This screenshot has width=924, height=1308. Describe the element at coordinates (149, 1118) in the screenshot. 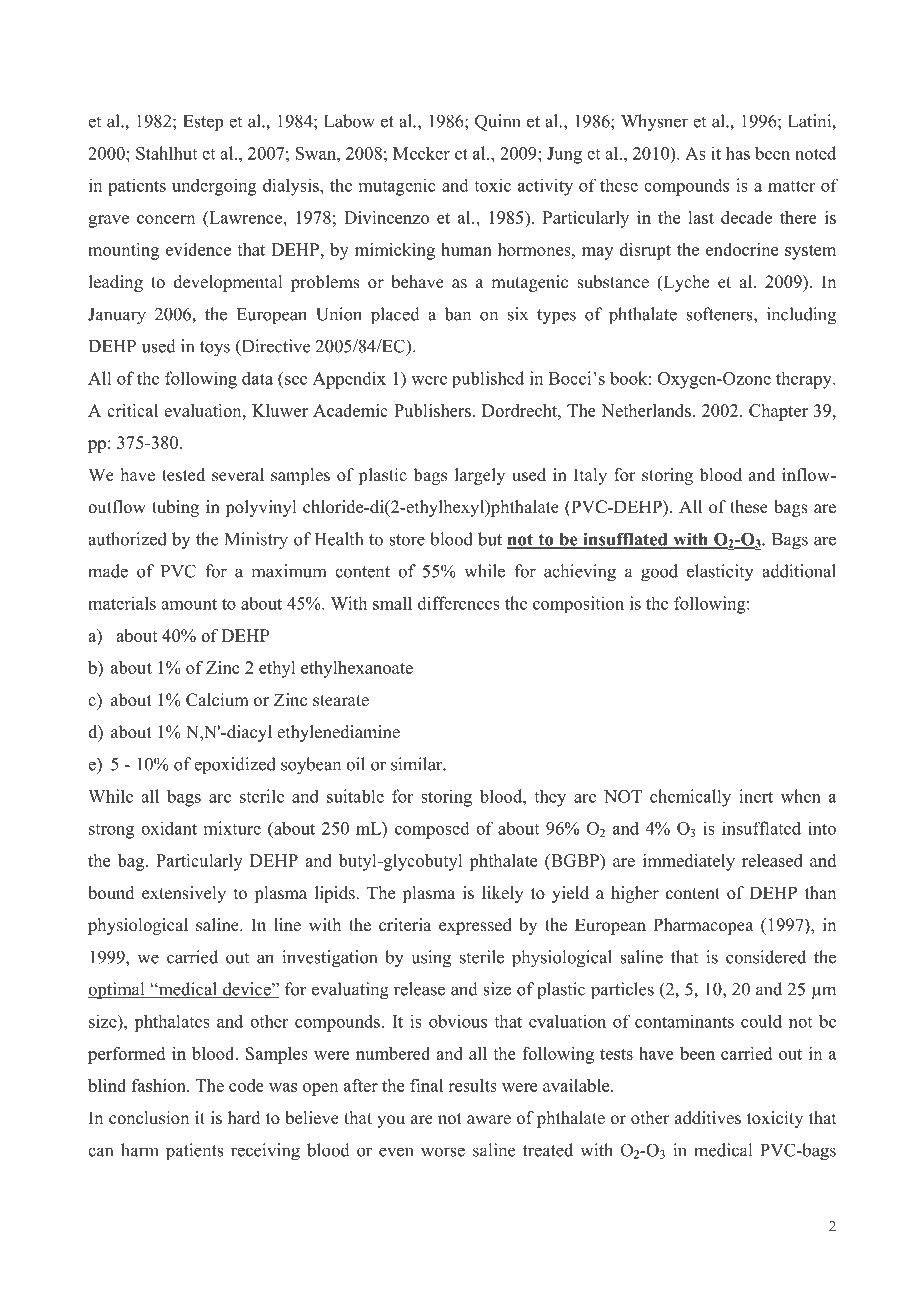

I see `conclusion` at that location.
